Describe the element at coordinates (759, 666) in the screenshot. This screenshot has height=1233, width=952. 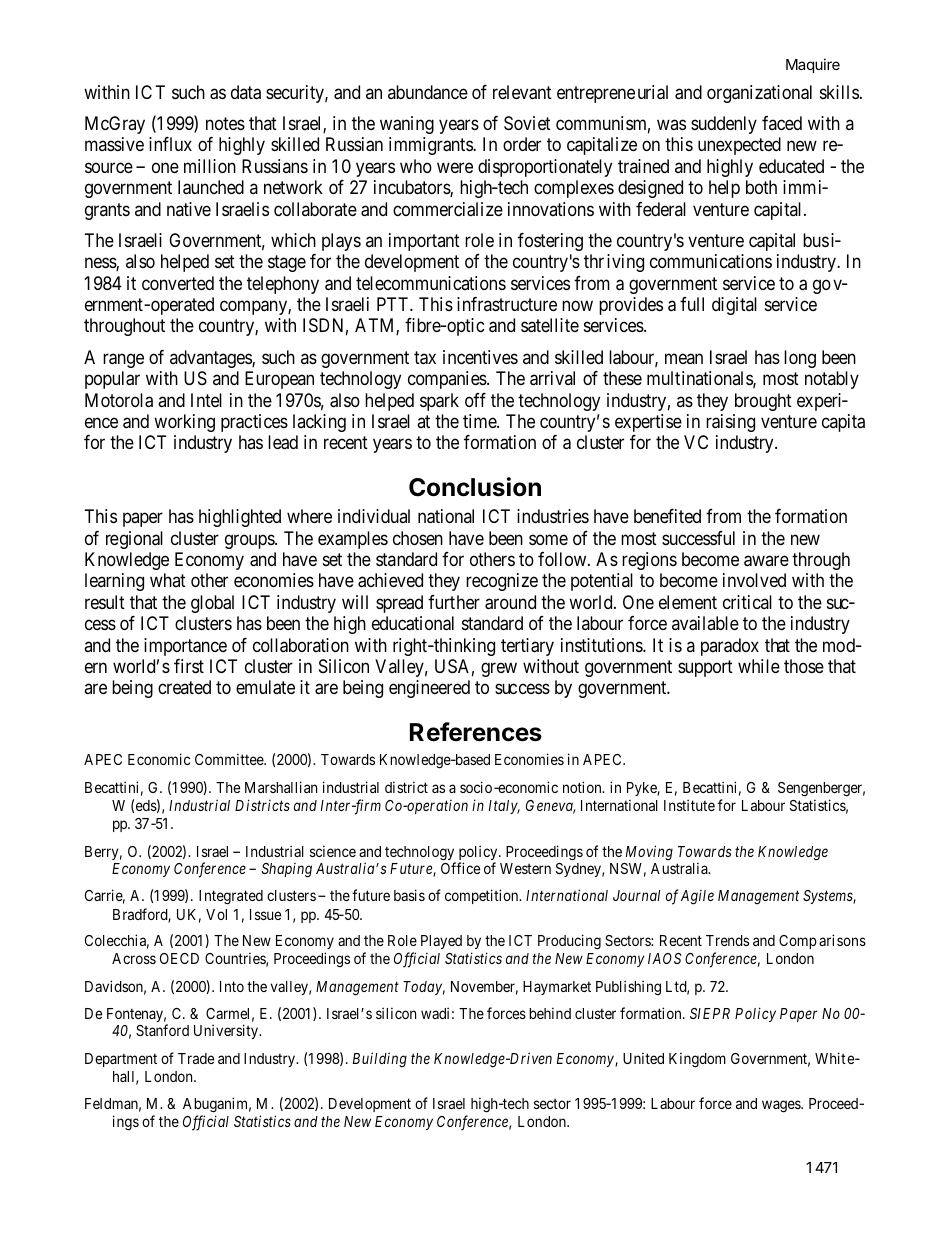
I see `while` at that location.
